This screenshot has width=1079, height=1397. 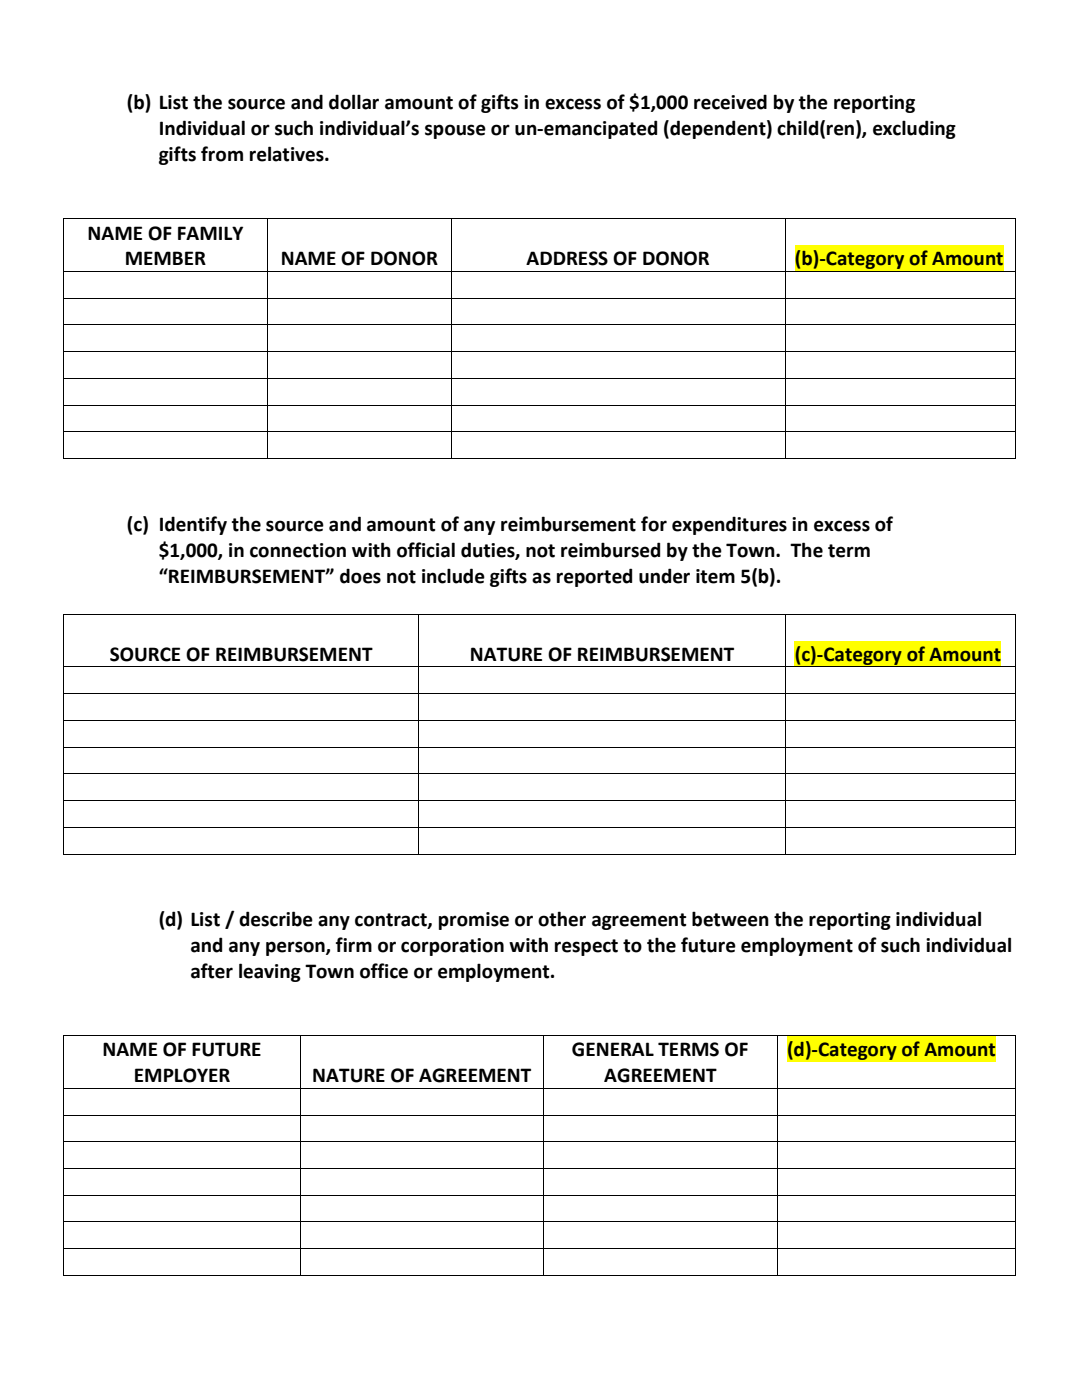 What do you see at coordinates (182, 1075) in the screenshot?
I see `EMPLOYER` at bounding box center [182, 1075].
